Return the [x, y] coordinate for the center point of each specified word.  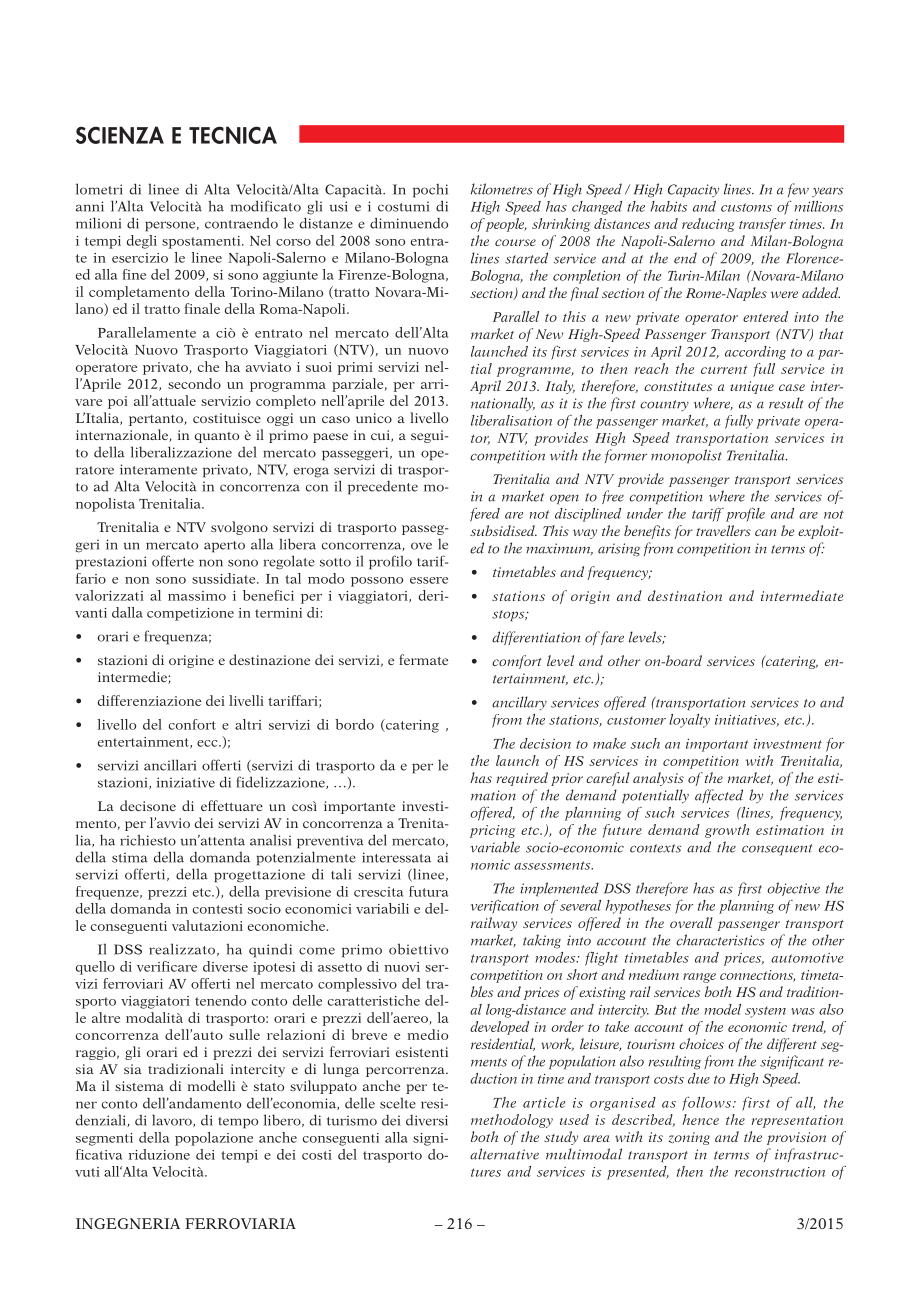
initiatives [747, 721]
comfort [517, 662]
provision [796, 1138]
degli [142, 242]
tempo [238, 1123]
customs [746, 207]
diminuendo [409, 223]
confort [192, 724]
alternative [504, 1154]
